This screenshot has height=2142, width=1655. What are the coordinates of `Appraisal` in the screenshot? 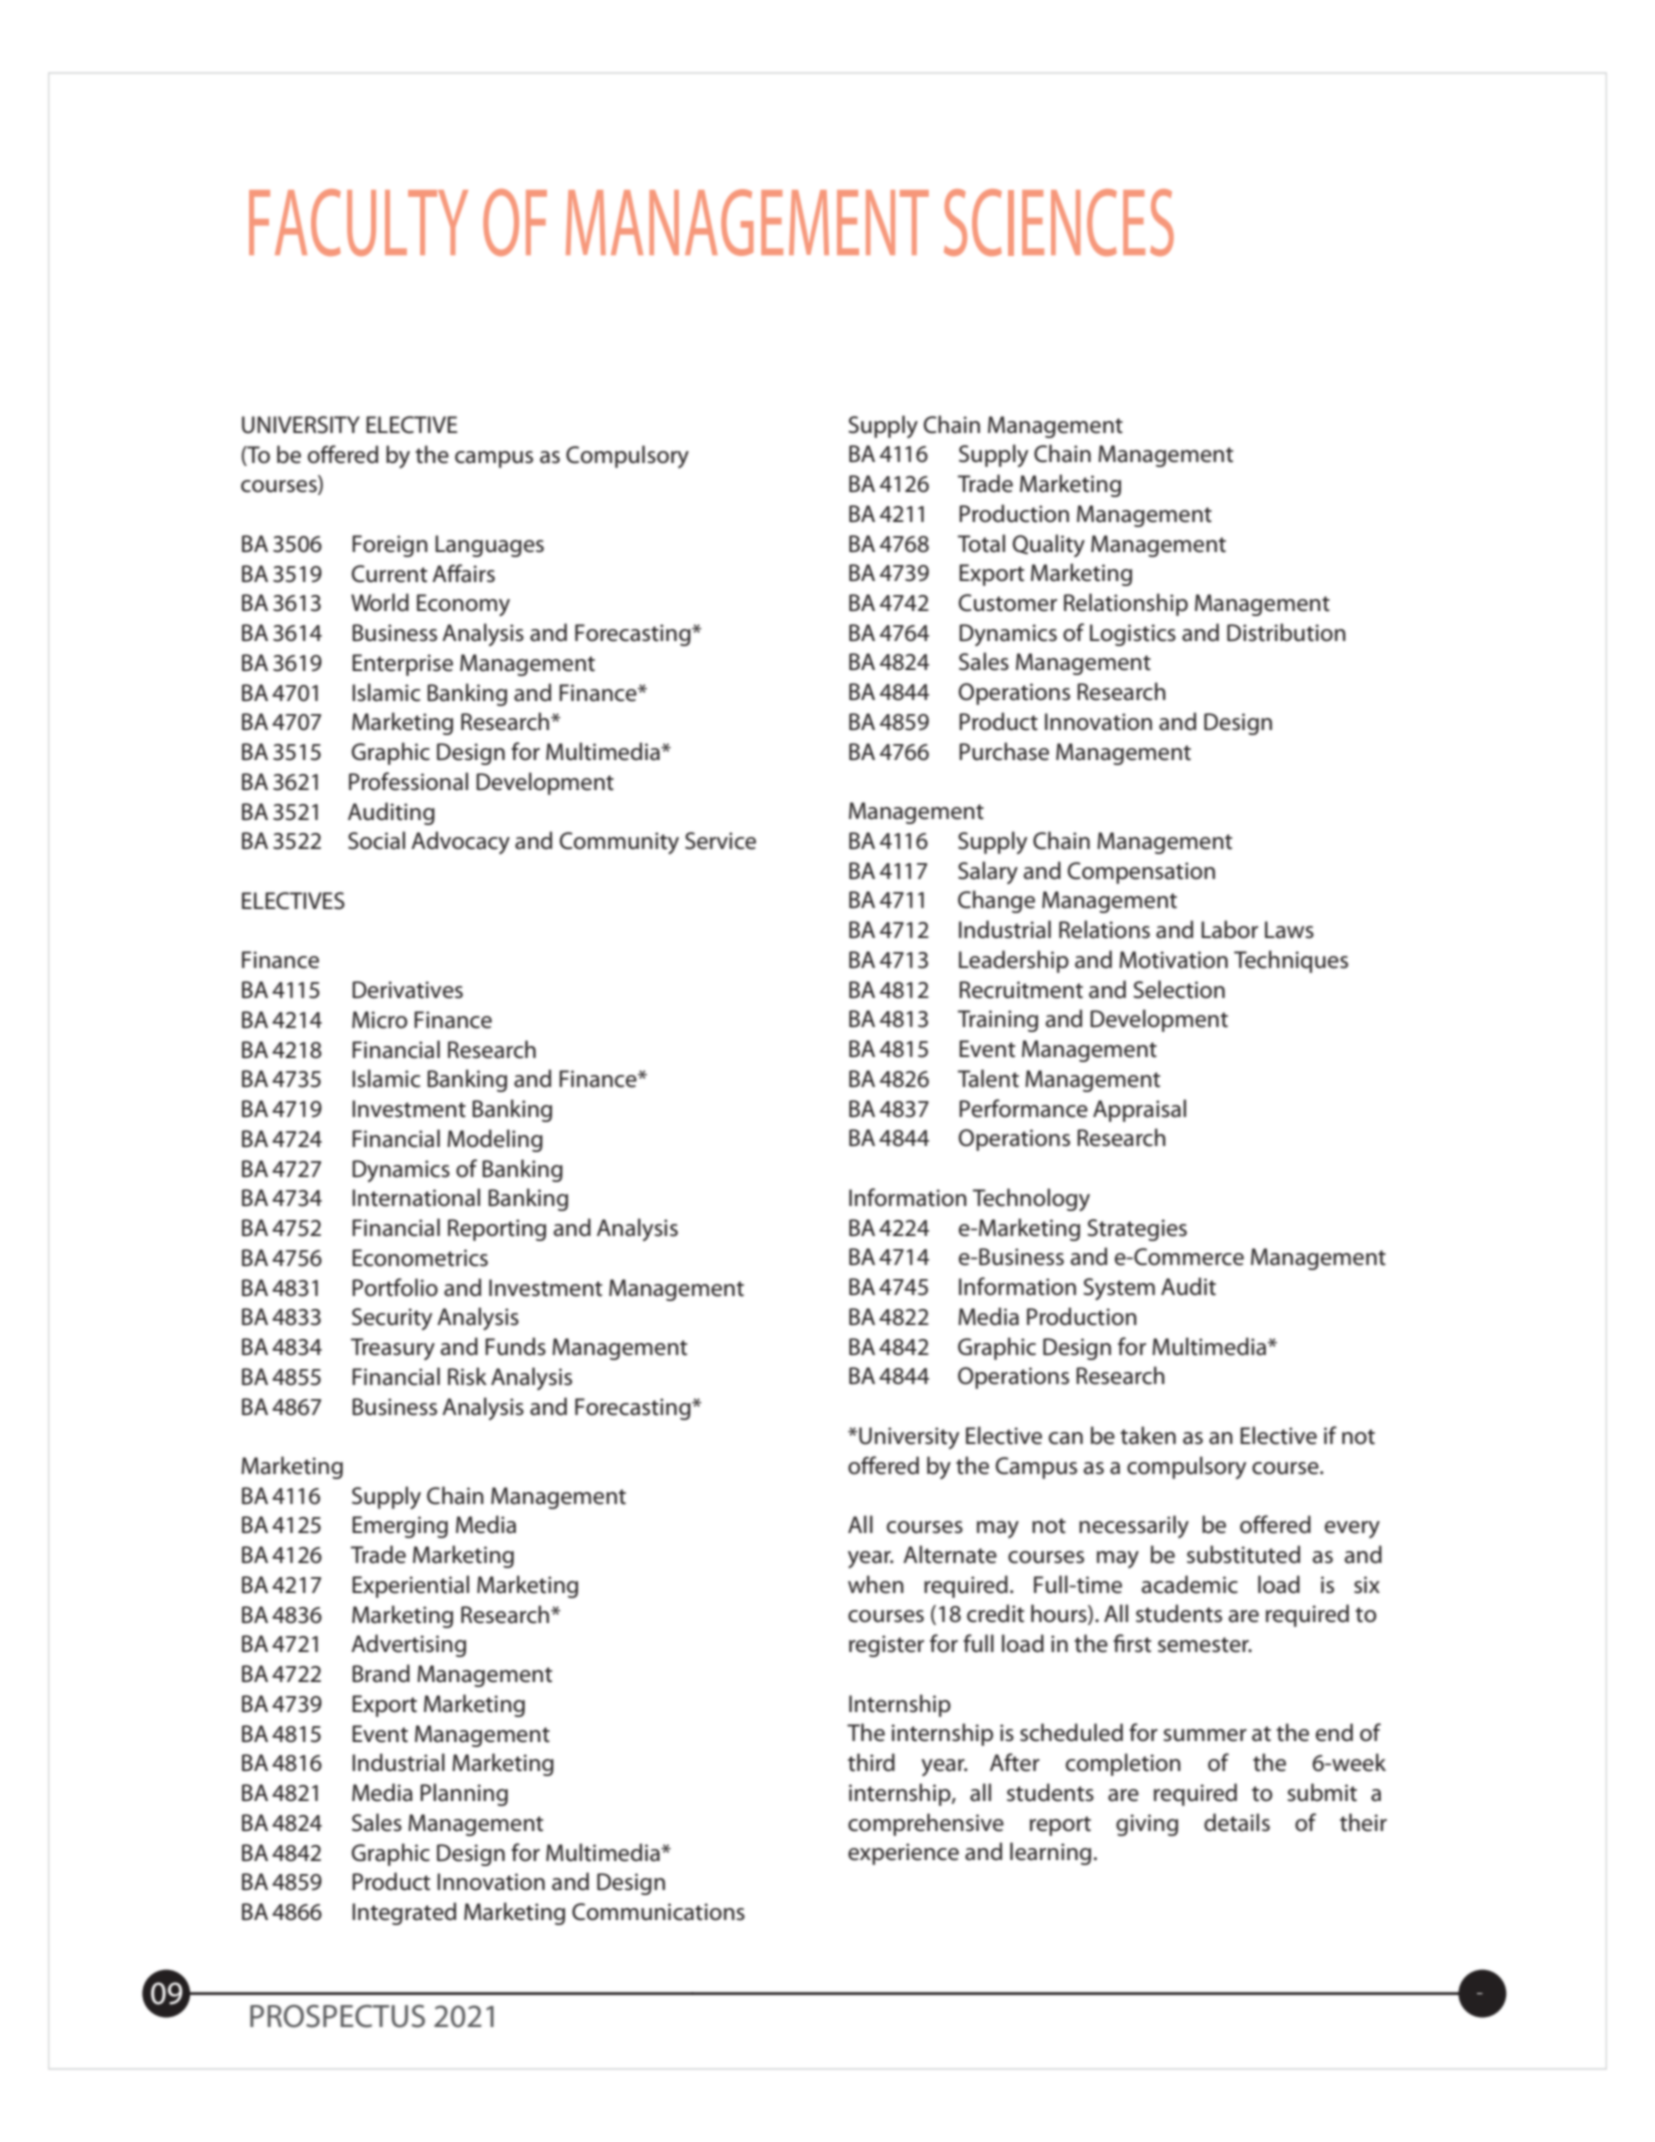 It's located at (1139, 1110).
